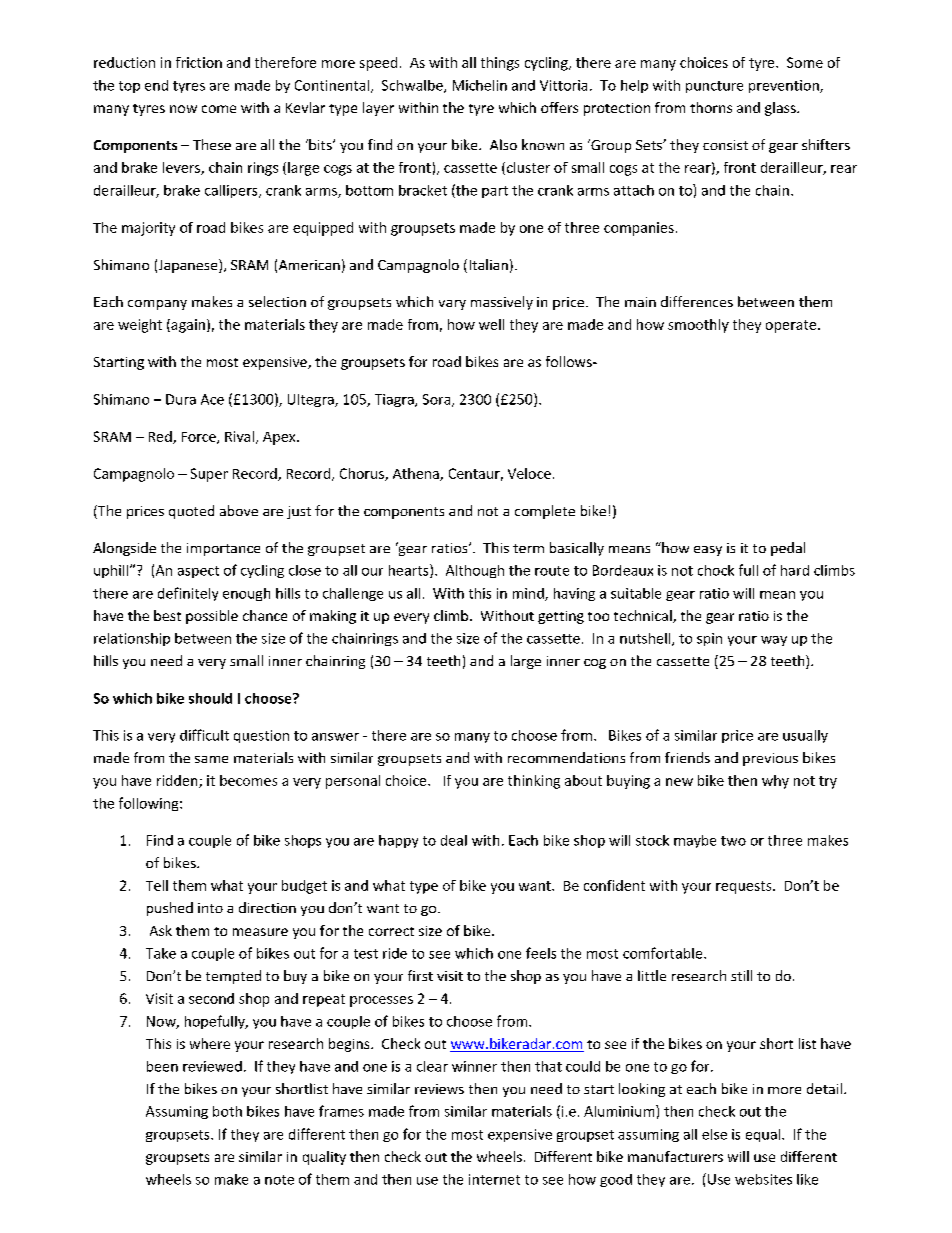 The image size is (952, 1233). Describe the element at coordinates (475, 571) in the document. I see `Although` at that location.
